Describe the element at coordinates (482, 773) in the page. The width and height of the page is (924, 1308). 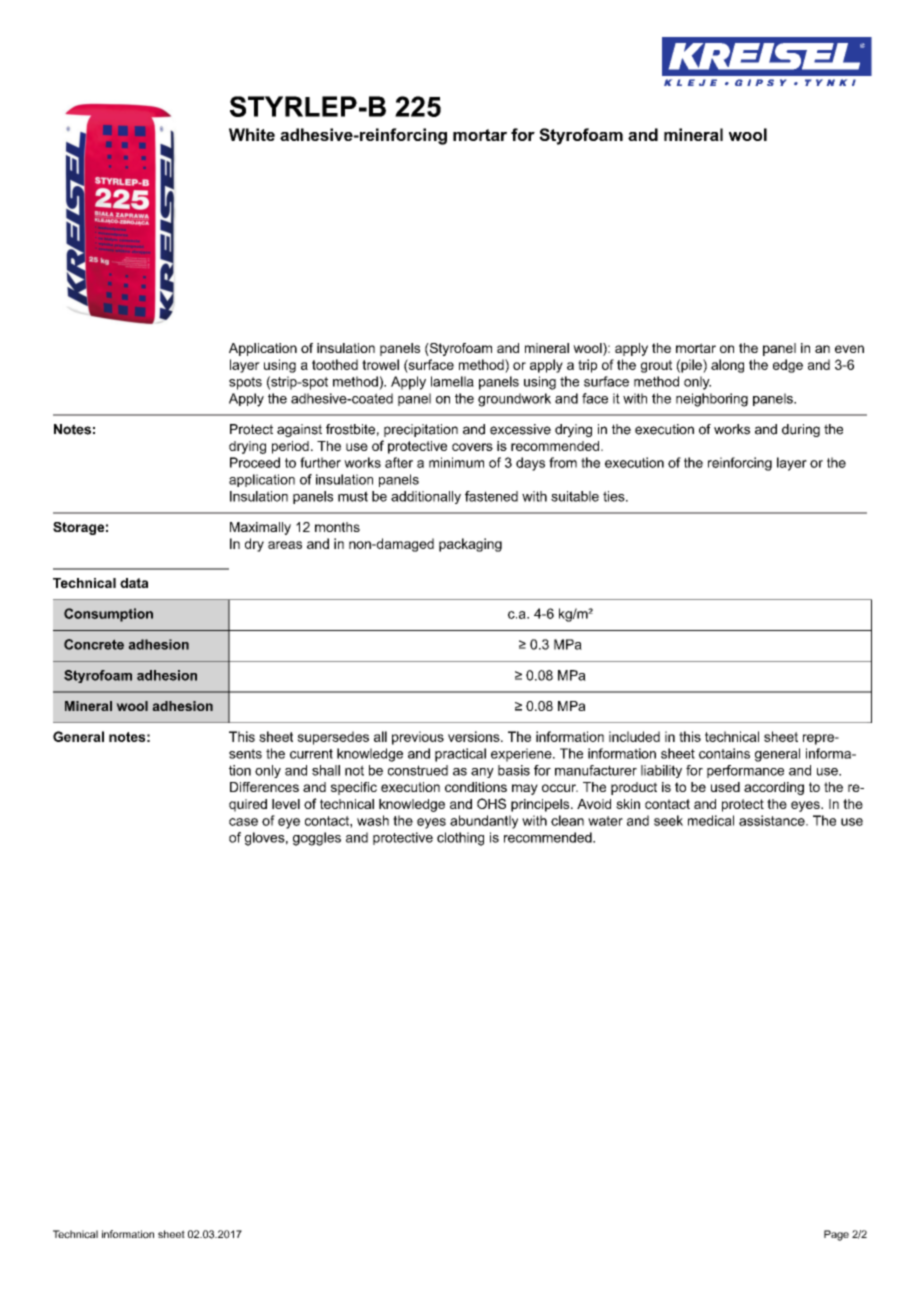
I see `any` at that location.
